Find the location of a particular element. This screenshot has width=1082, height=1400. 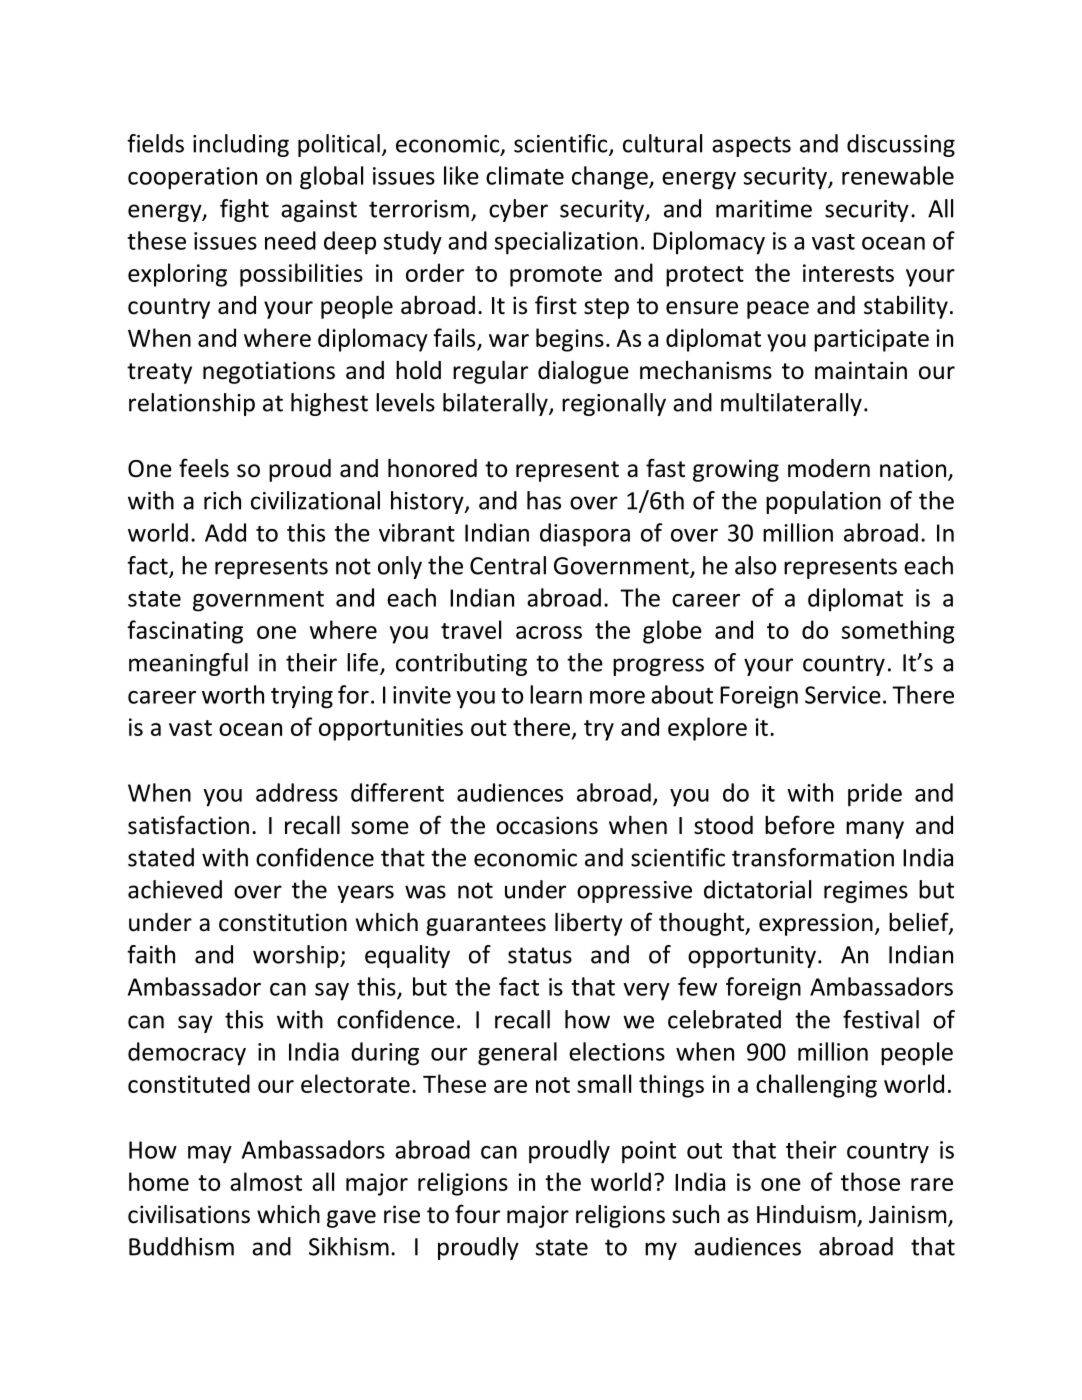

learn is located at coordinates (556, 694).
